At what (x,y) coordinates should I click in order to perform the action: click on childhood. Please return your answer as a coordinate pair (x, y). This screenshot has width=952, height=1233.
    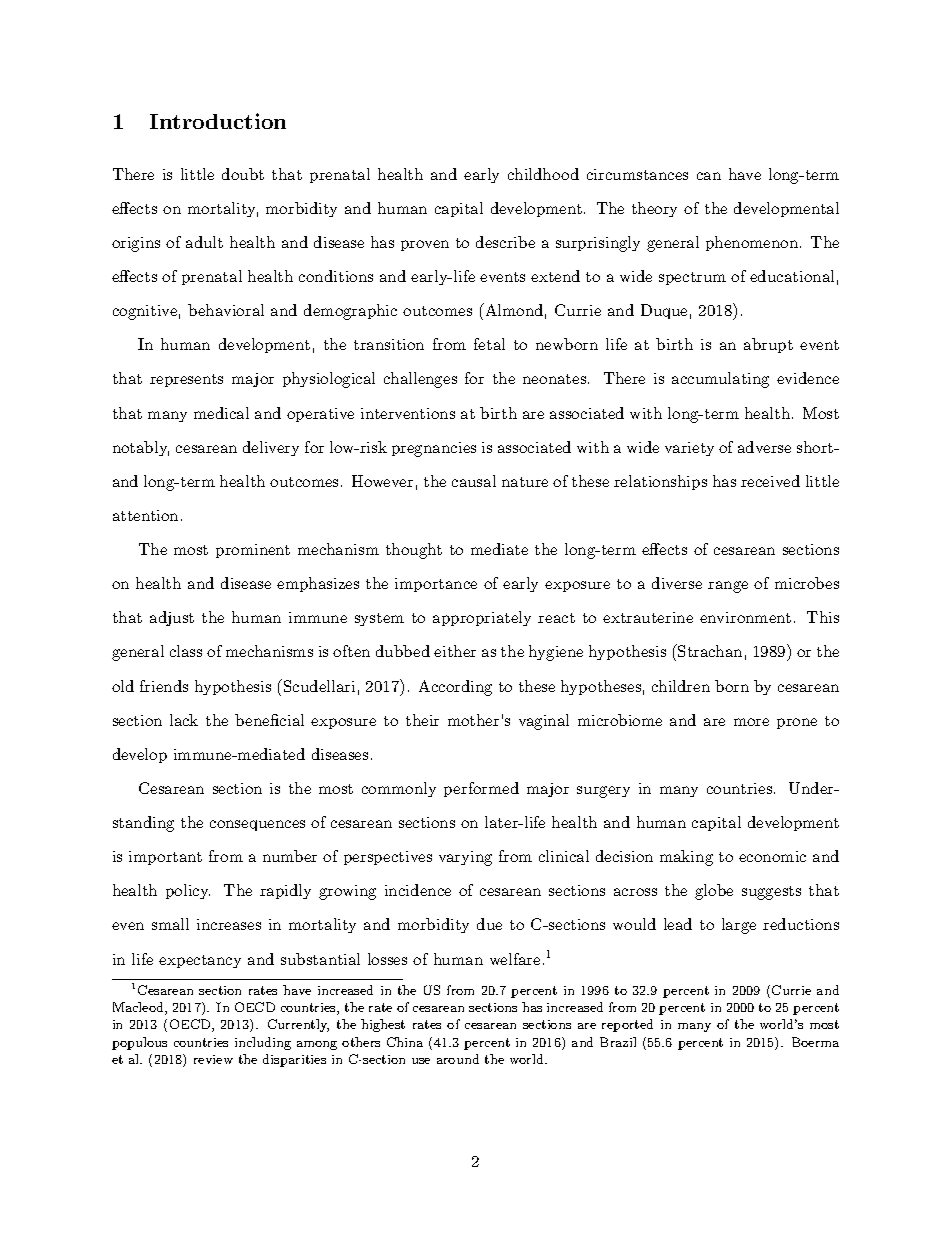
    Looking at the image, I should click on (543, 174).
